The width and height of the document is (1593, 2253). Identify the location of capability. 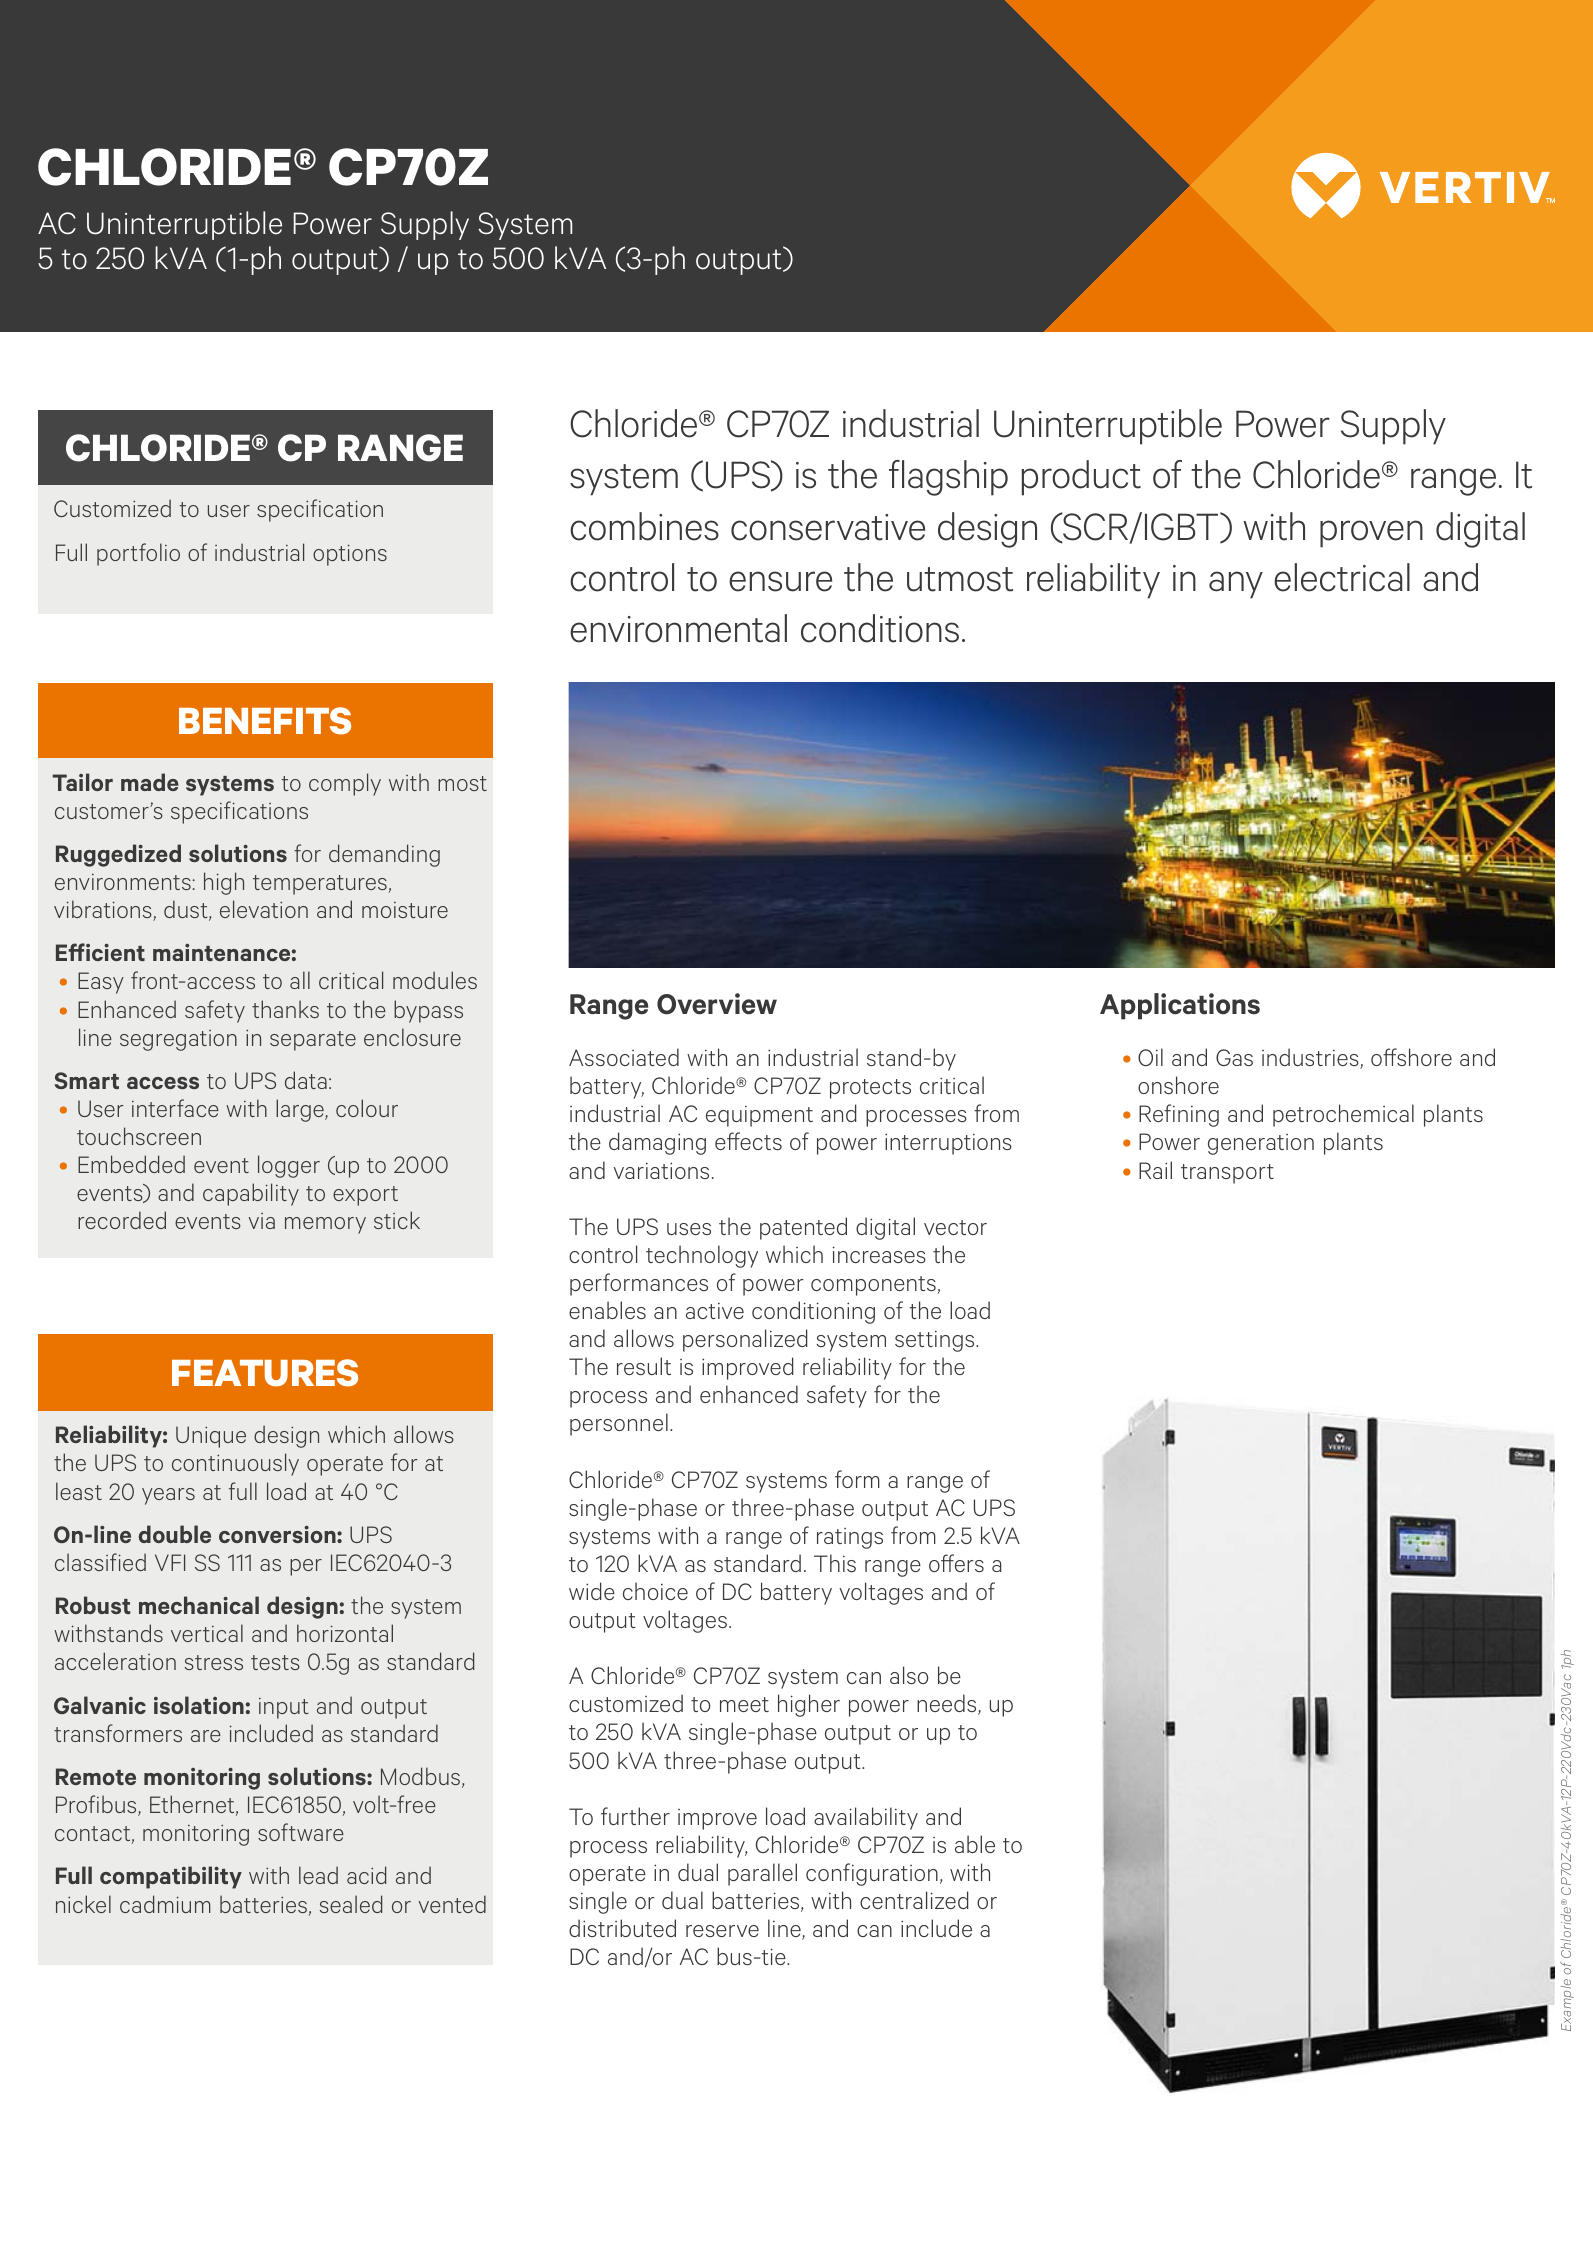
(251, 1194).
